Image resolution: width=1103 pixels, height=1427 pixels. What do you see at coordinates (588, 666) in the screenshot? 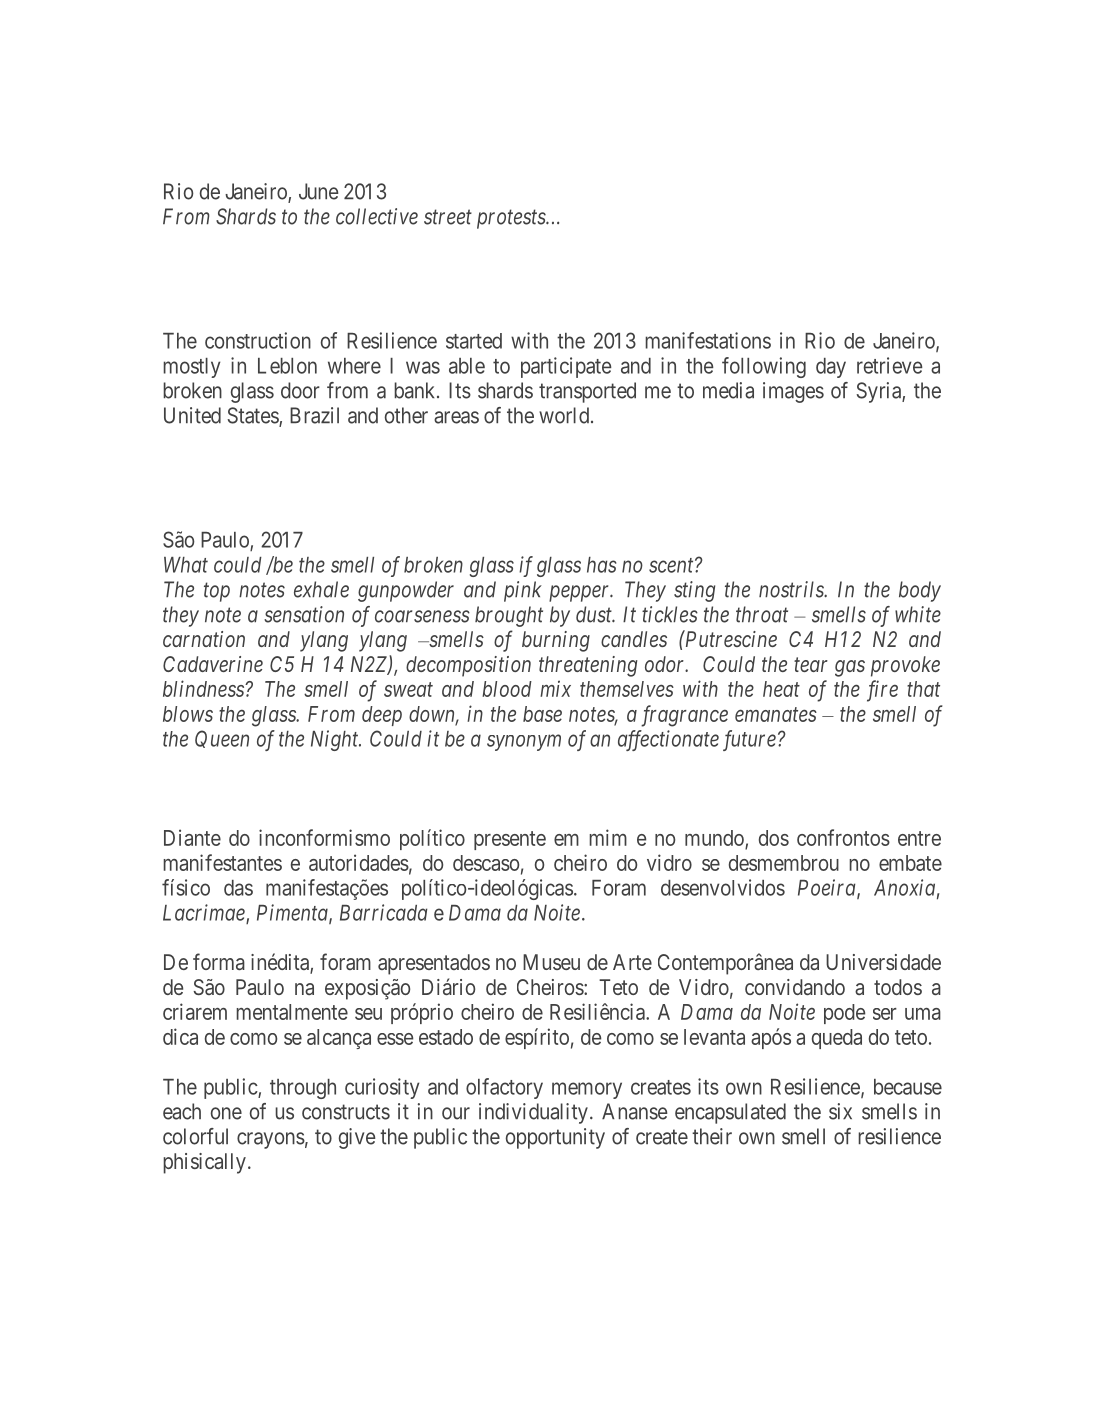
I see `threatening` at bounding box center [588, 666].
